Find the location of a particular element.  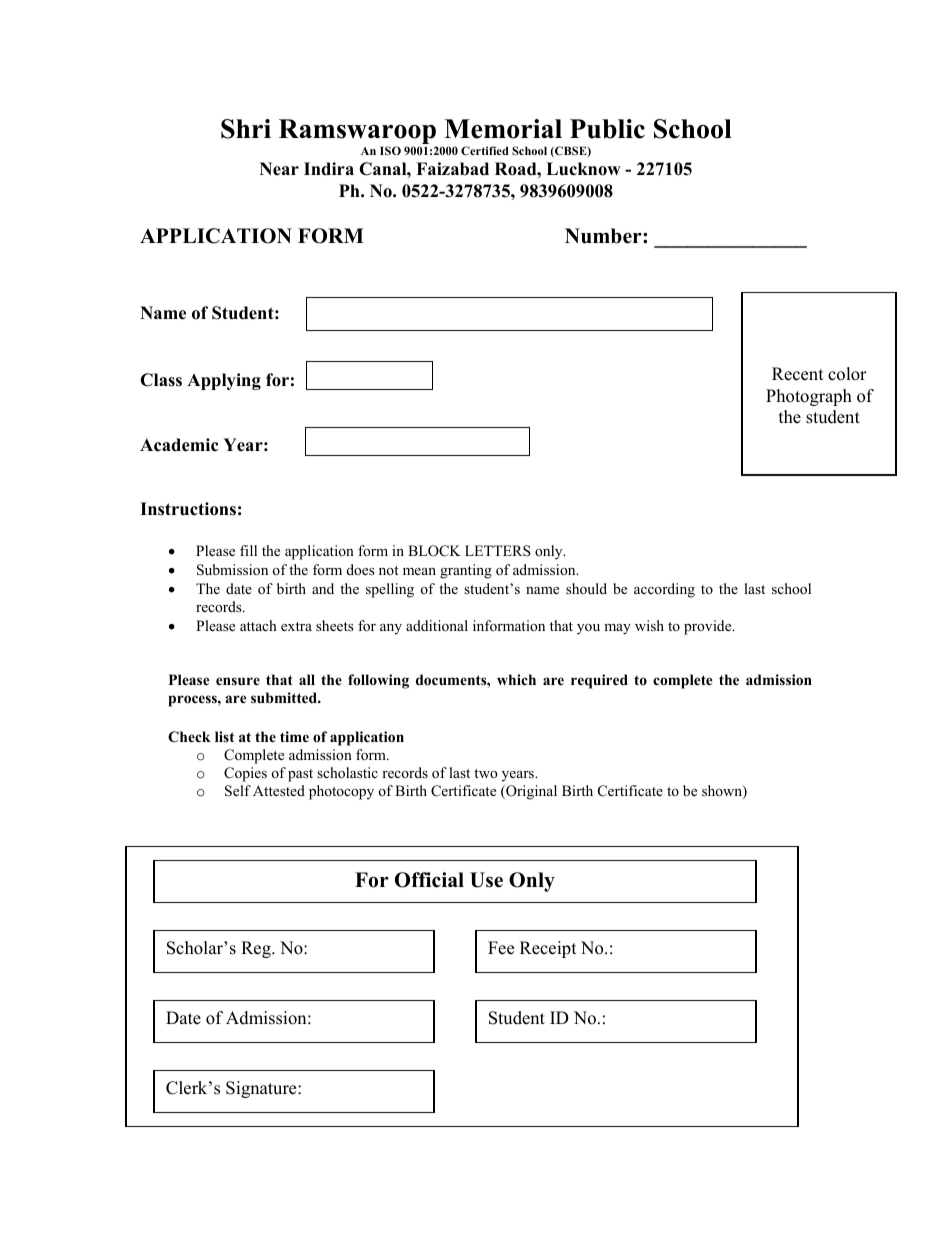

Receipt is located at coordinates (548, 949).
